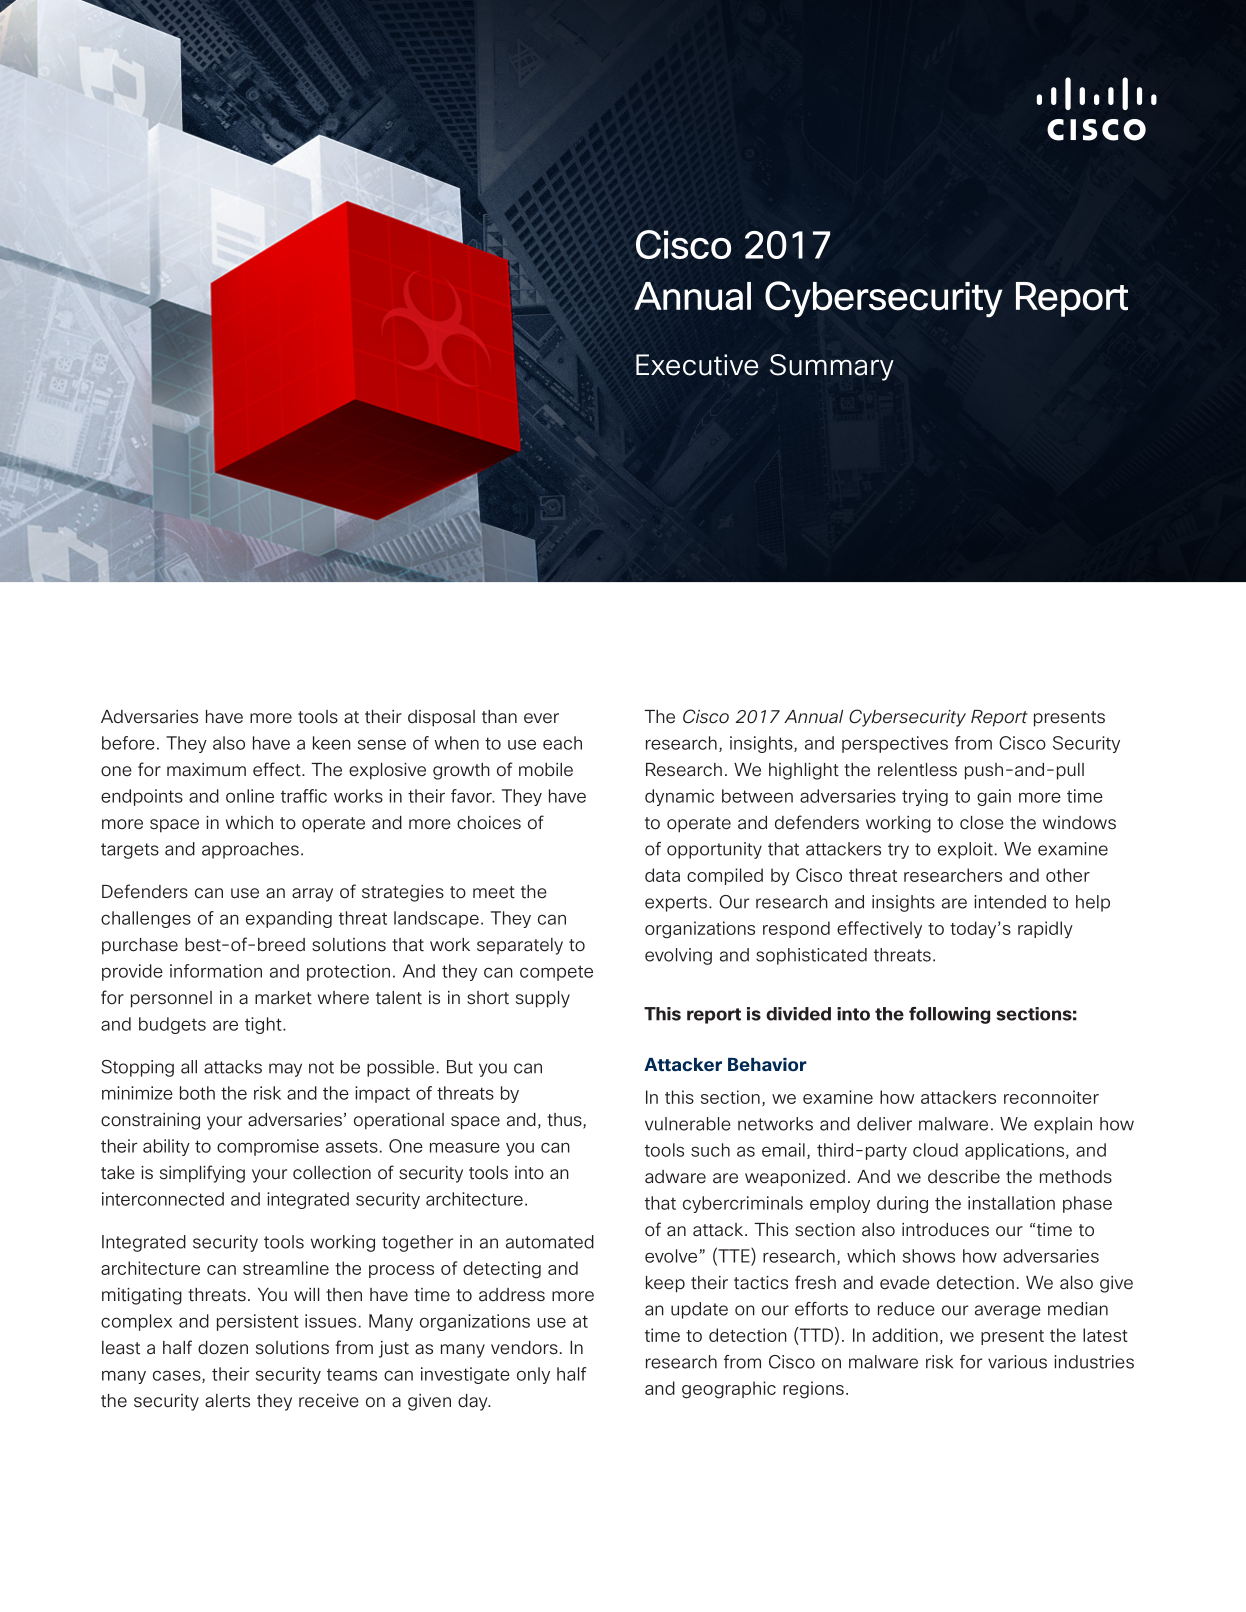 The width and height of the document is (1246, 1612). What do you see at coordinates (917, 770) in the document?
I see `relentless` at bounding box center [917, 770].
